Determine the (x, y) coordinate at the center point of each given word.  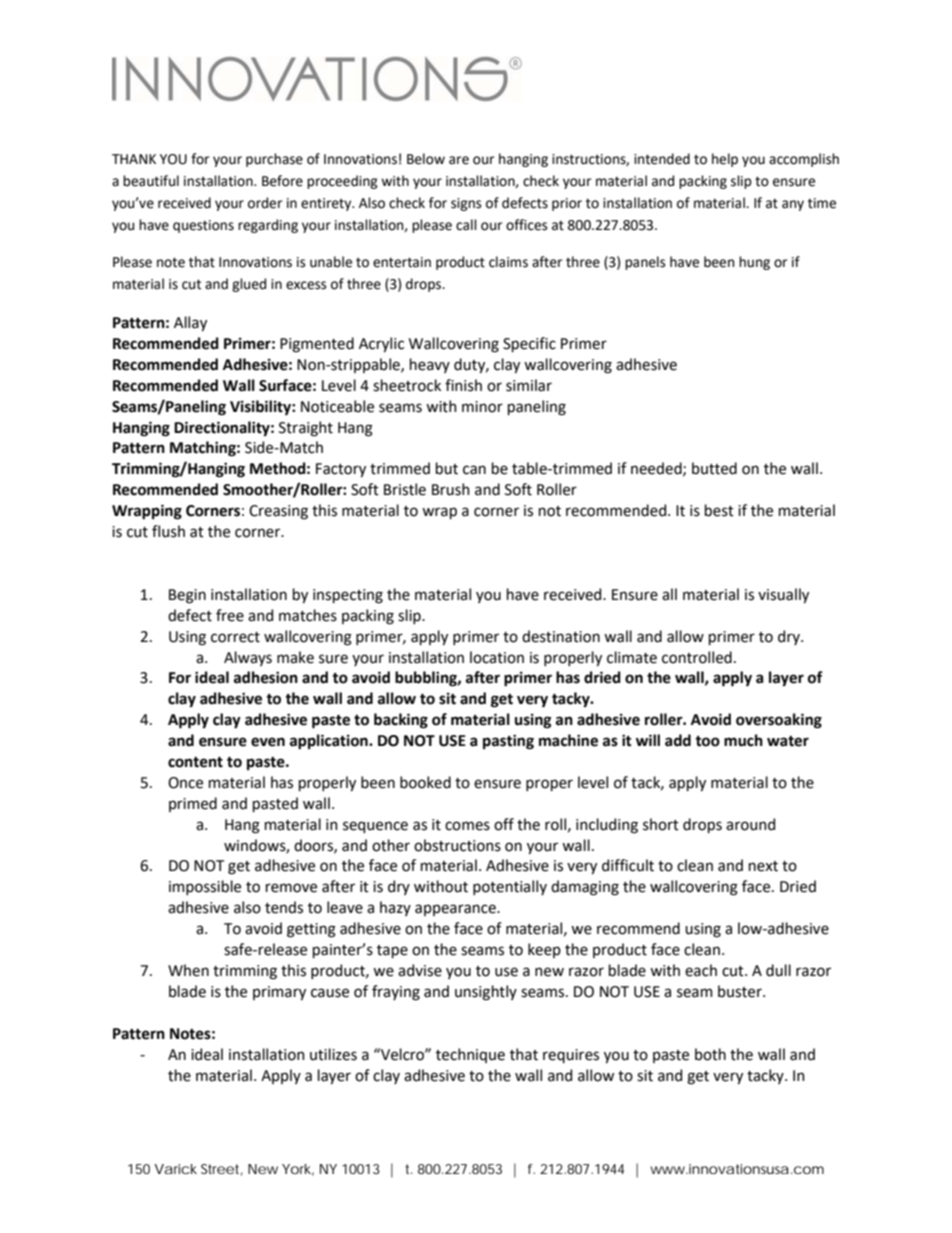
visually (783, 595)
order (265, 203)
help (725, 160)
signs (466, 204)
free (230, 615)
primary (279, 993)
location (497, 657)
